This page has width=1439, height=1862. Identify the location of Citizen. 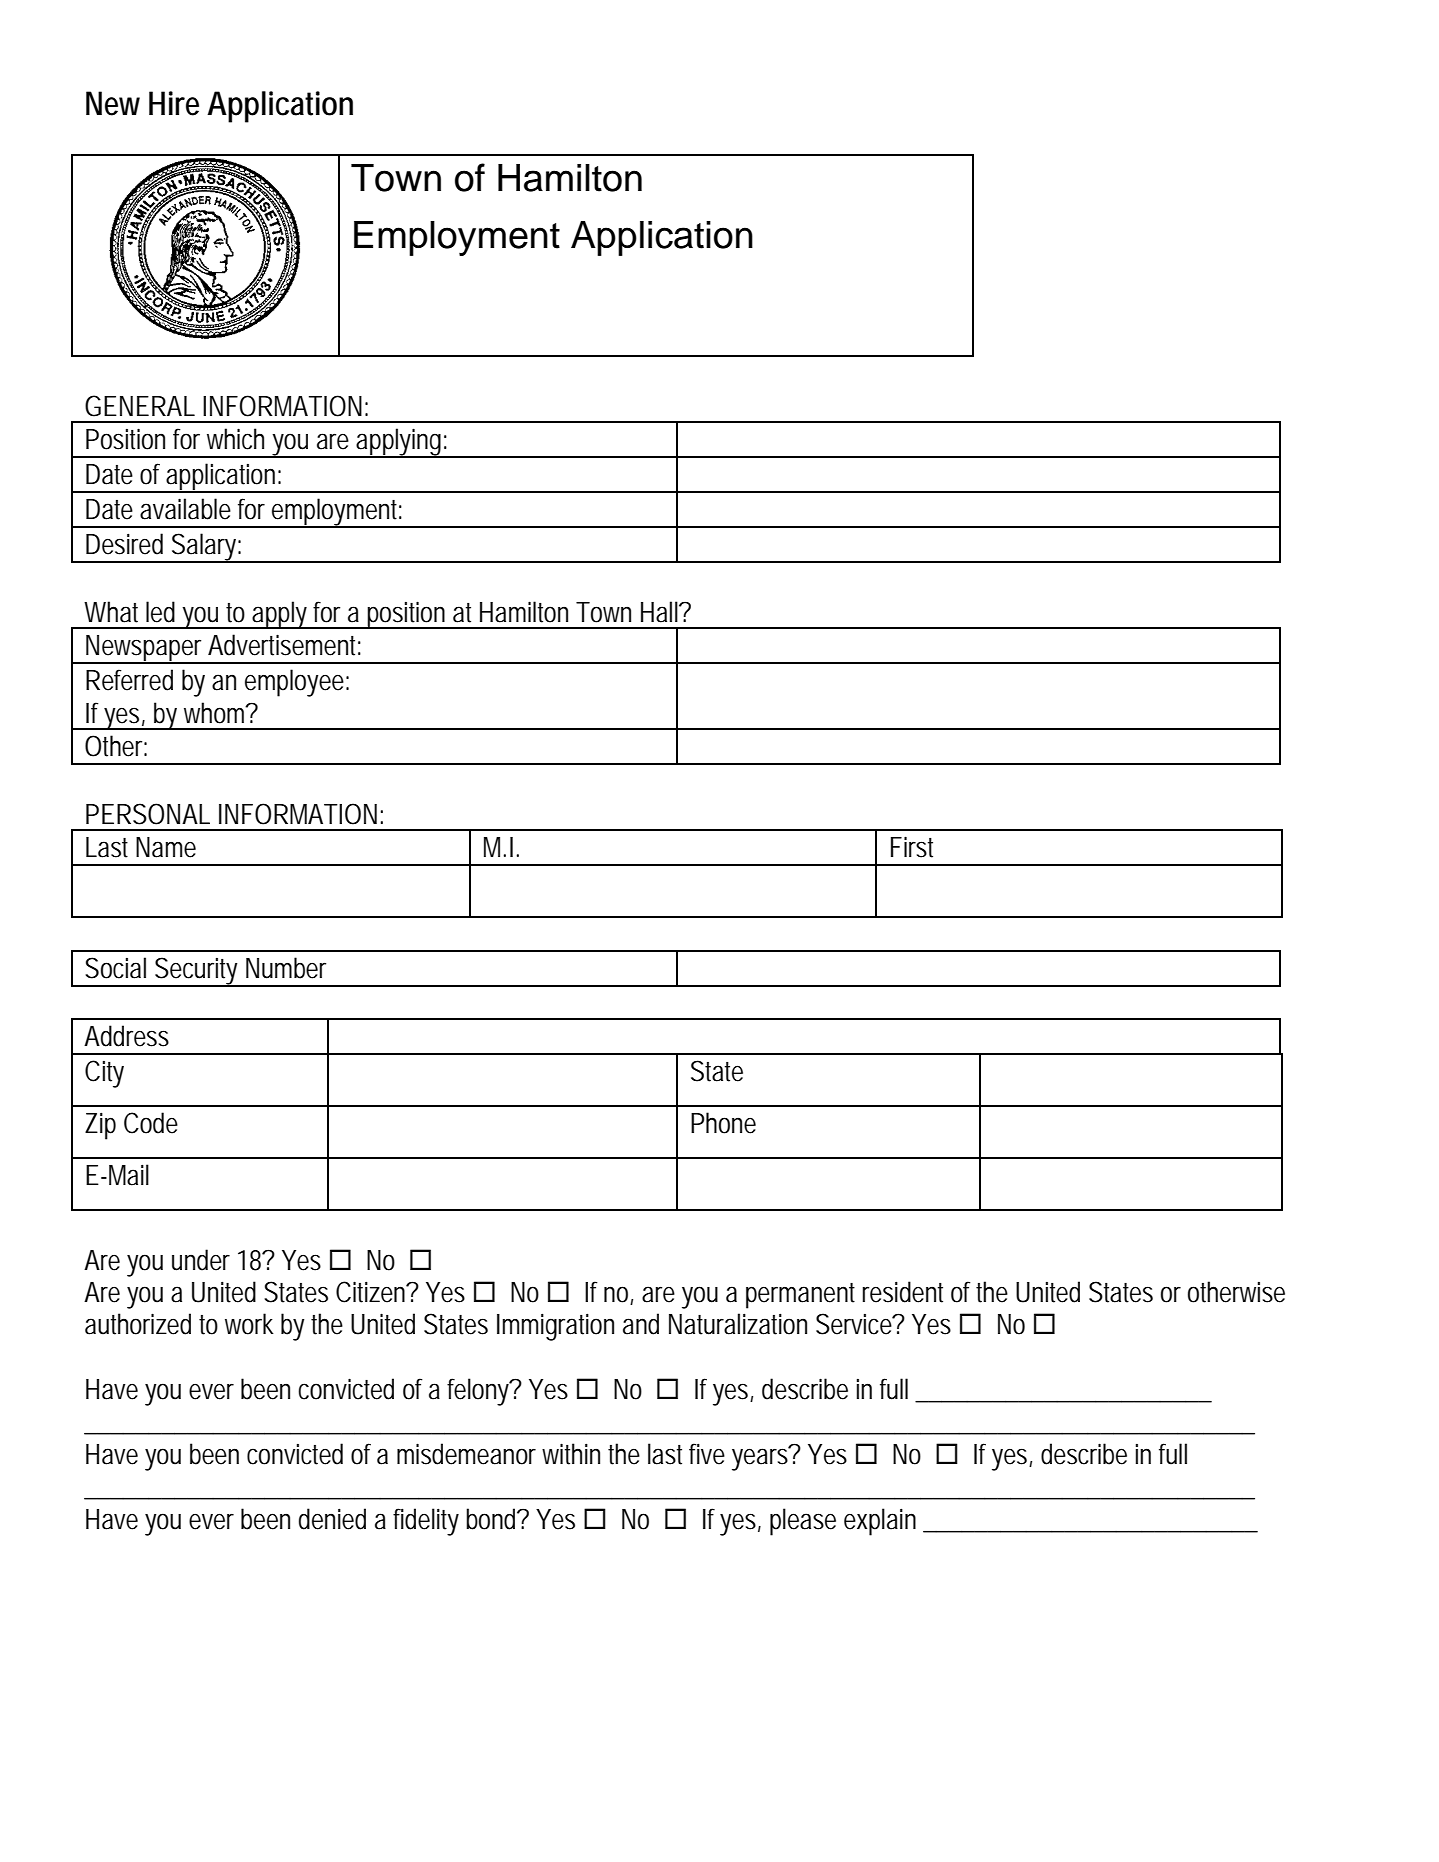
(373, 1292).
